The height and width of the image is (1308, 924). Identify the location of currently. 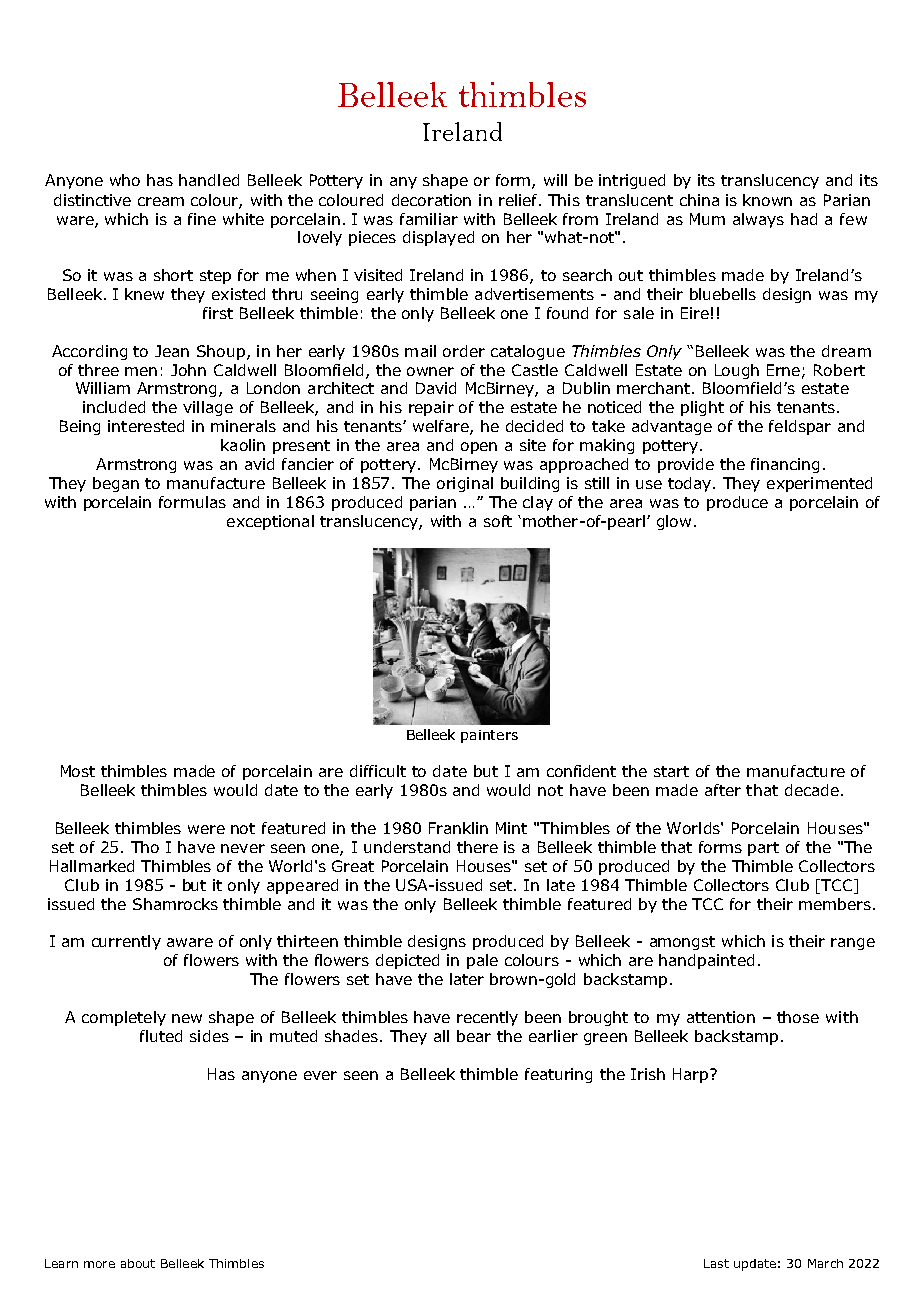
(126, 942).
